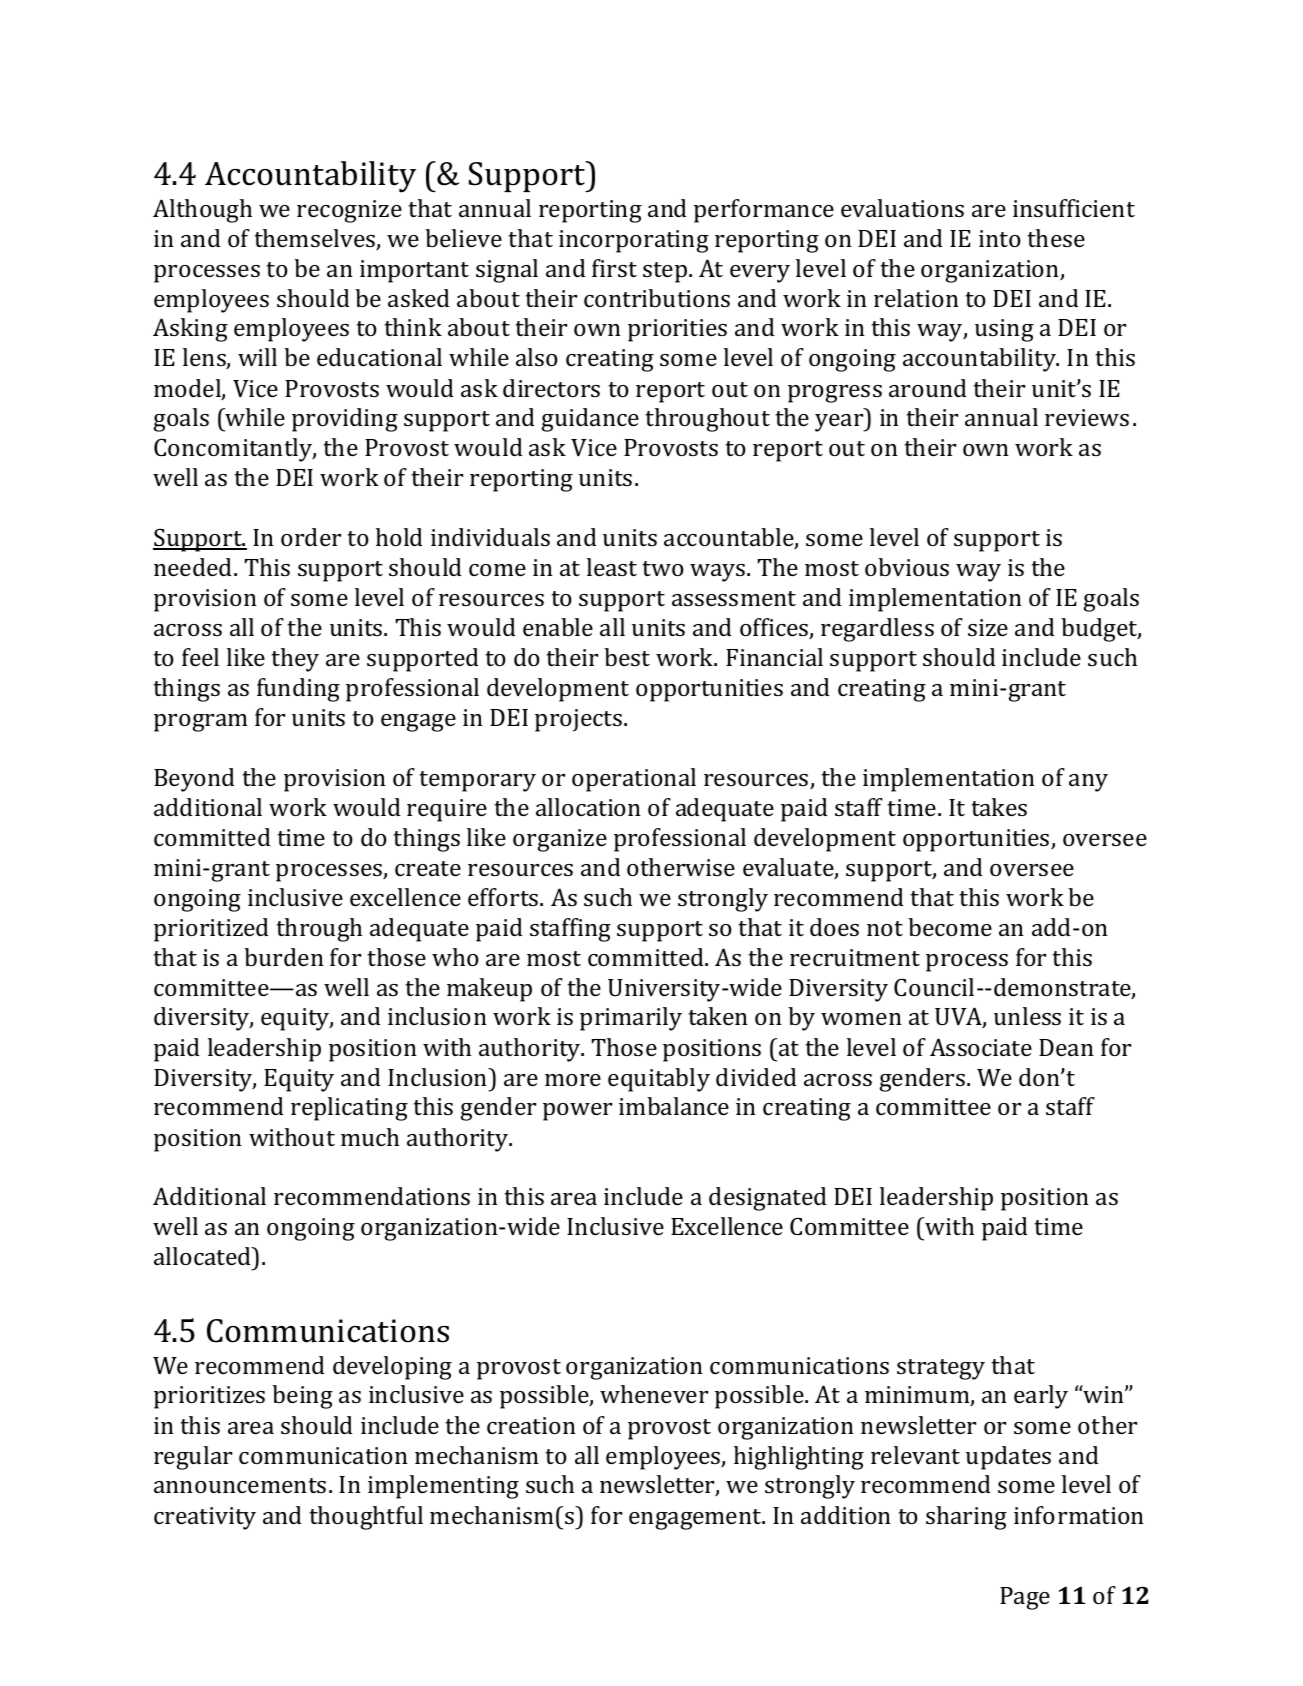 The height and width of the document is (1686, 1303). Describe the element at coordinates (768, 1199) in the document. I see `designated` at that location.
